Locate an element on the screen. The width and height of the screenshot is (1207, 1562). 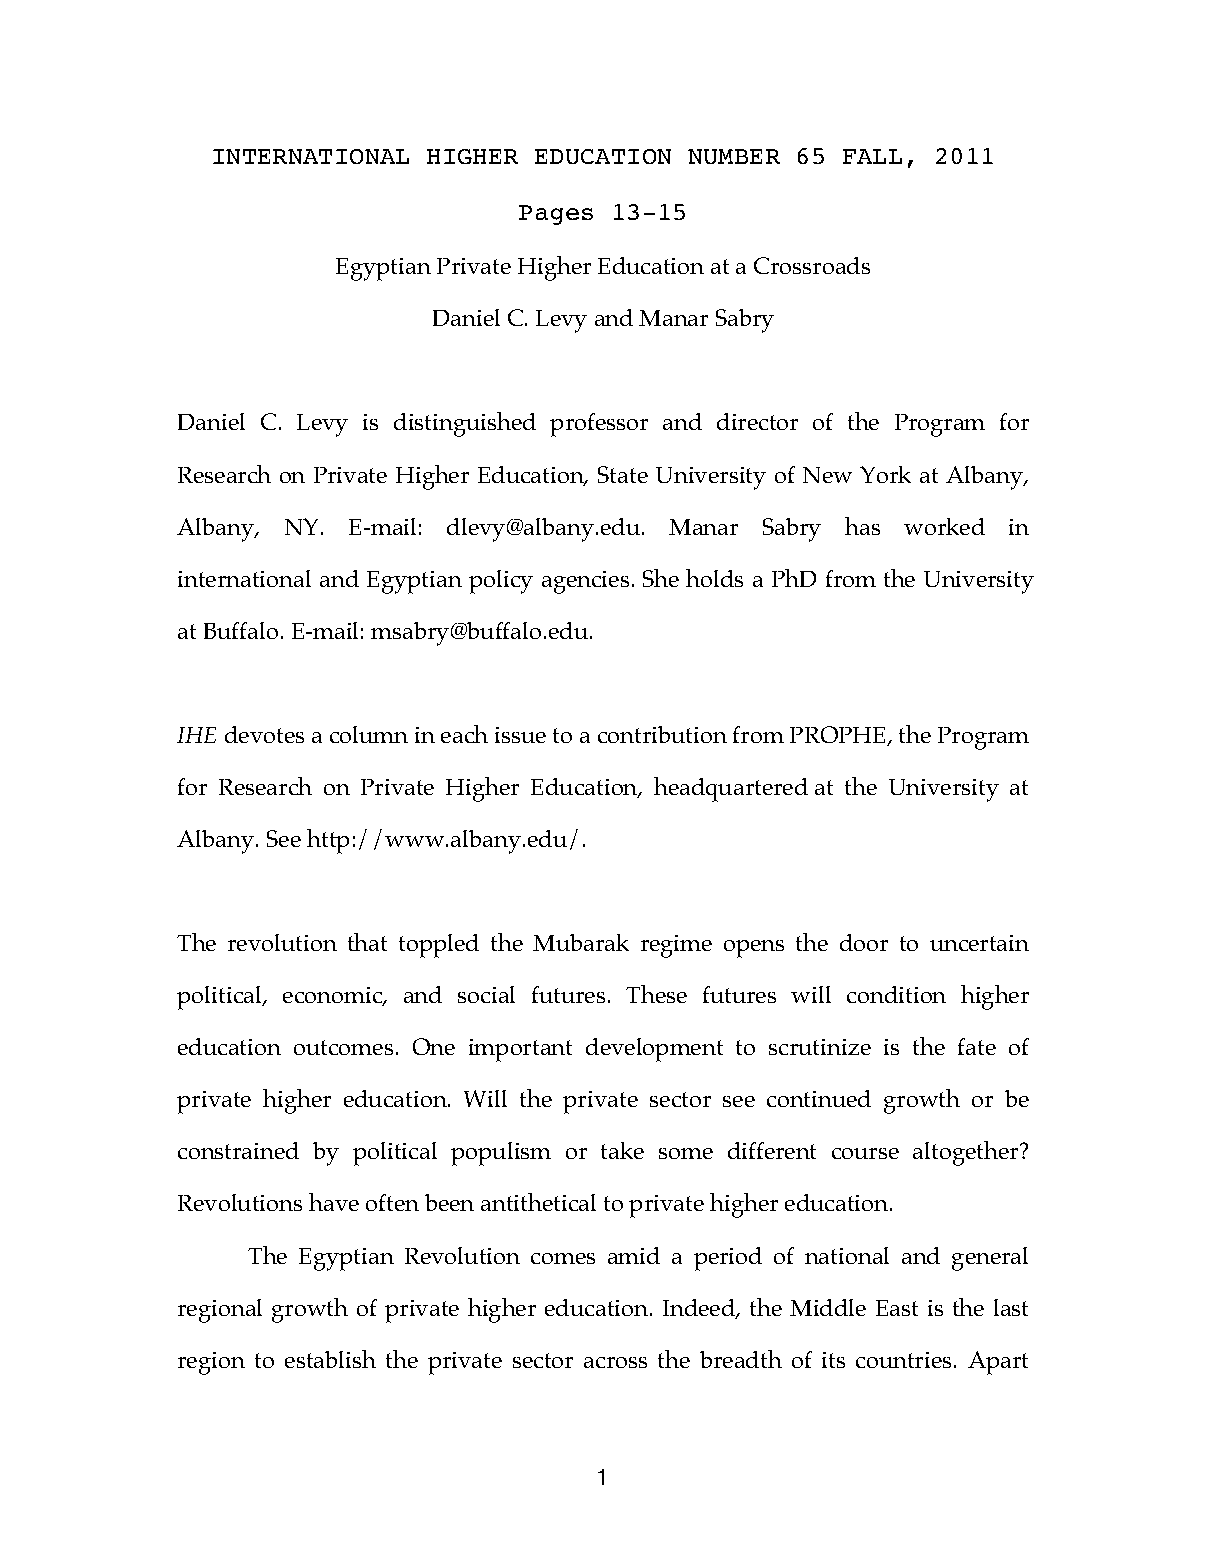
FALL is located at coordinates (872, 156).
